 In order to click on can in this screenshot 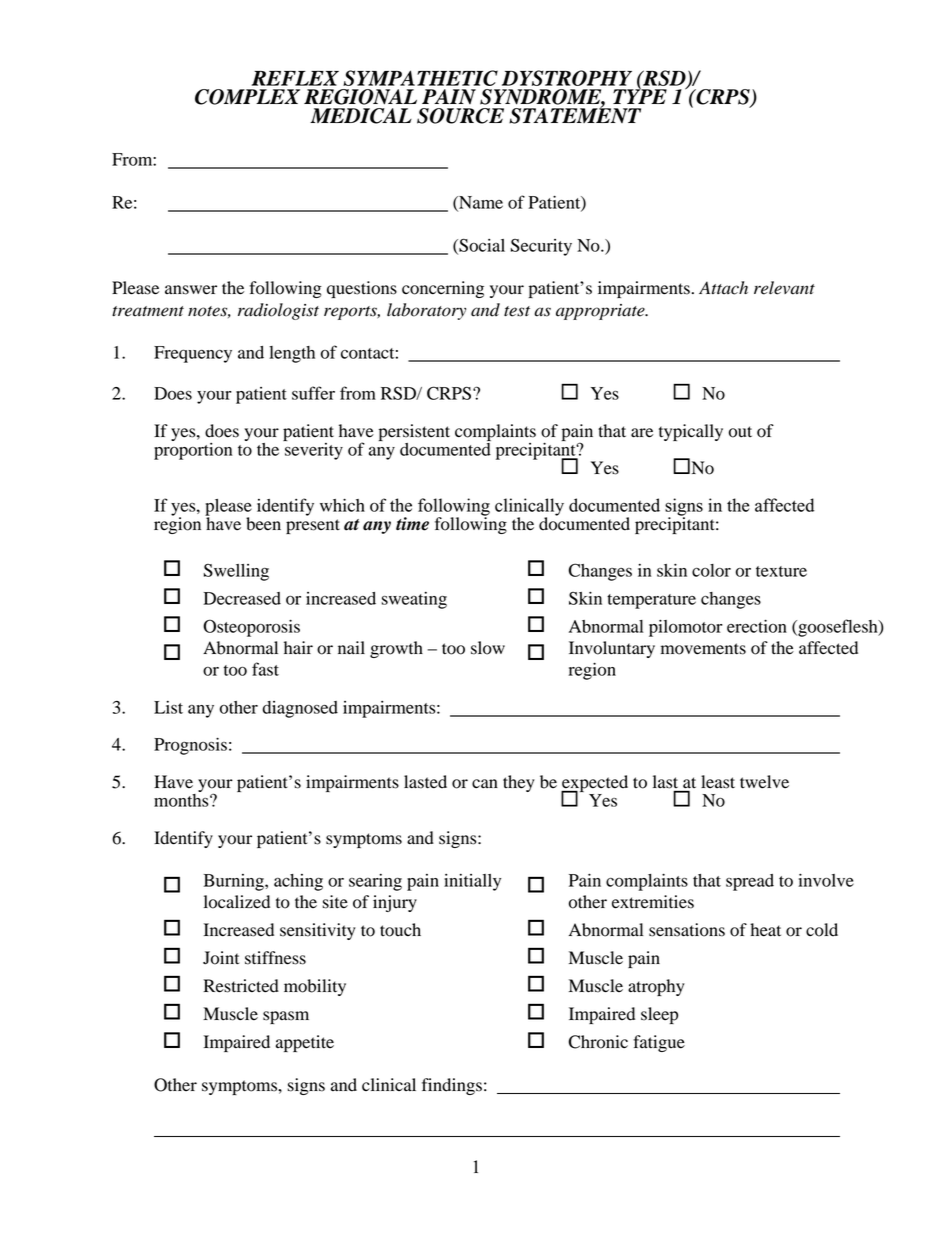, I will do `click(485, 783)`.
